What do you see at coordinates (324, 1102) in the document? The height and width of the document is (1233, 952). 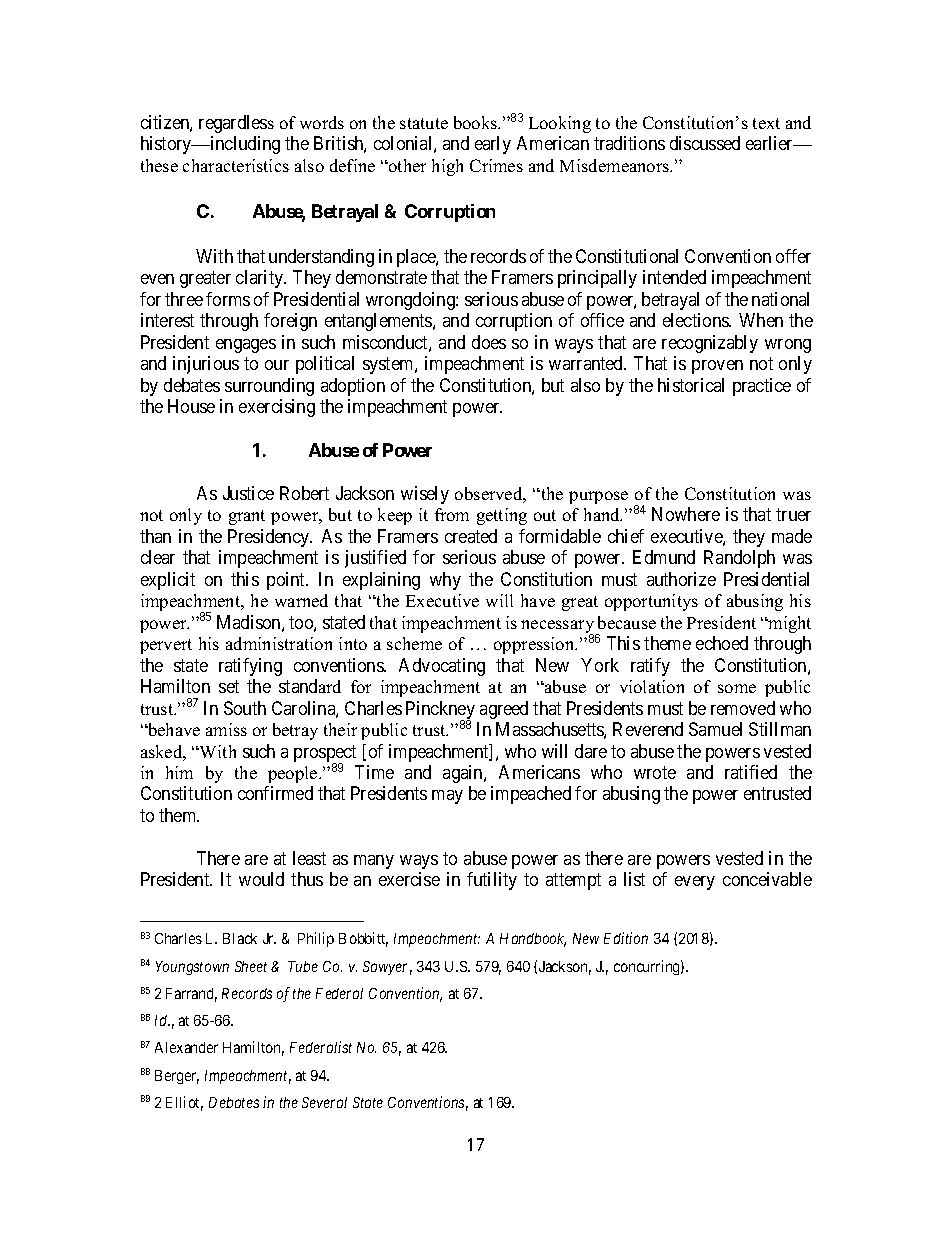 I see `Several` at bounding box center [324, 1102].
